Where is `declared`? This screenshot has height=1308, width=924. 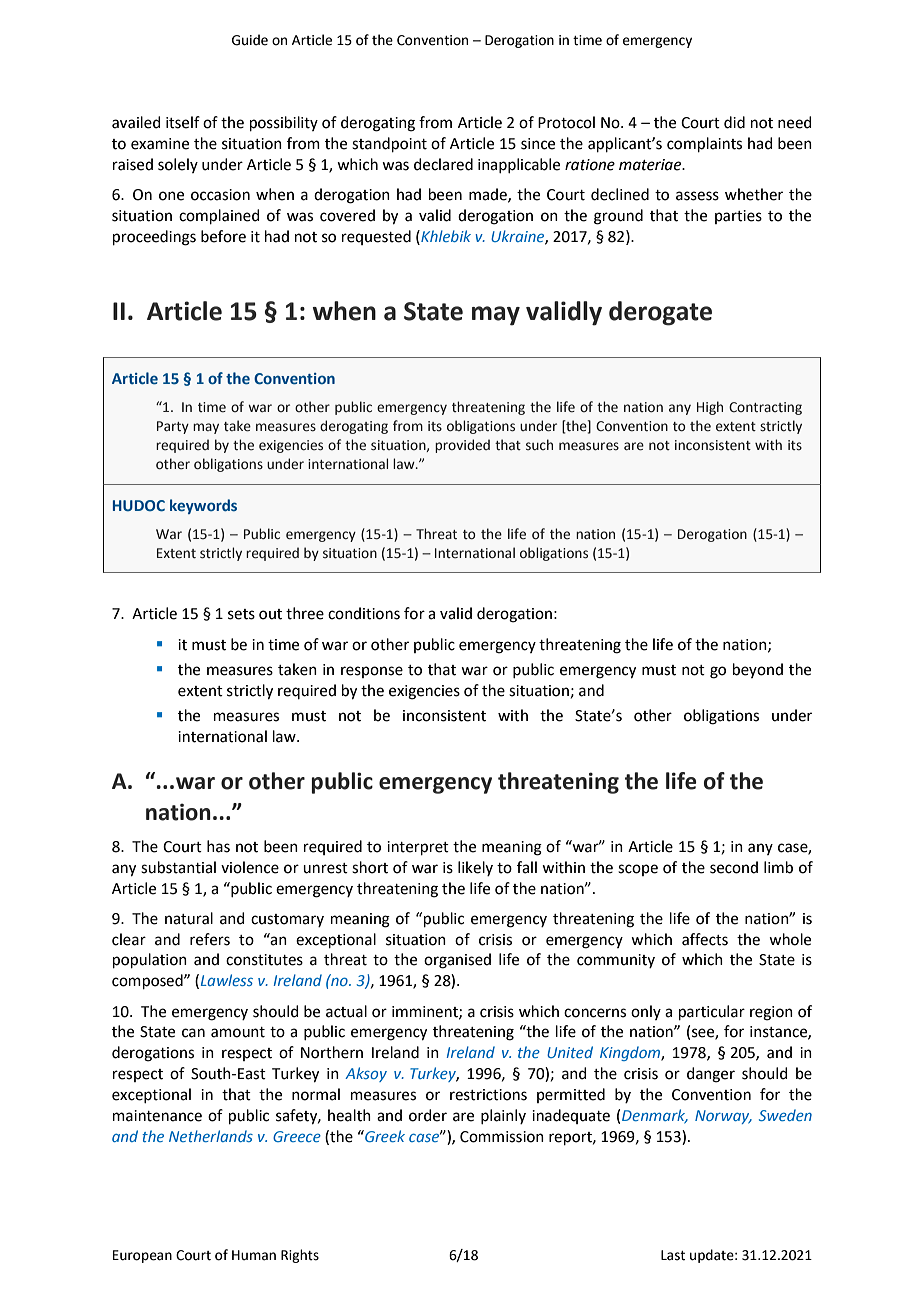
declared is located at coordinates (443, 164).
